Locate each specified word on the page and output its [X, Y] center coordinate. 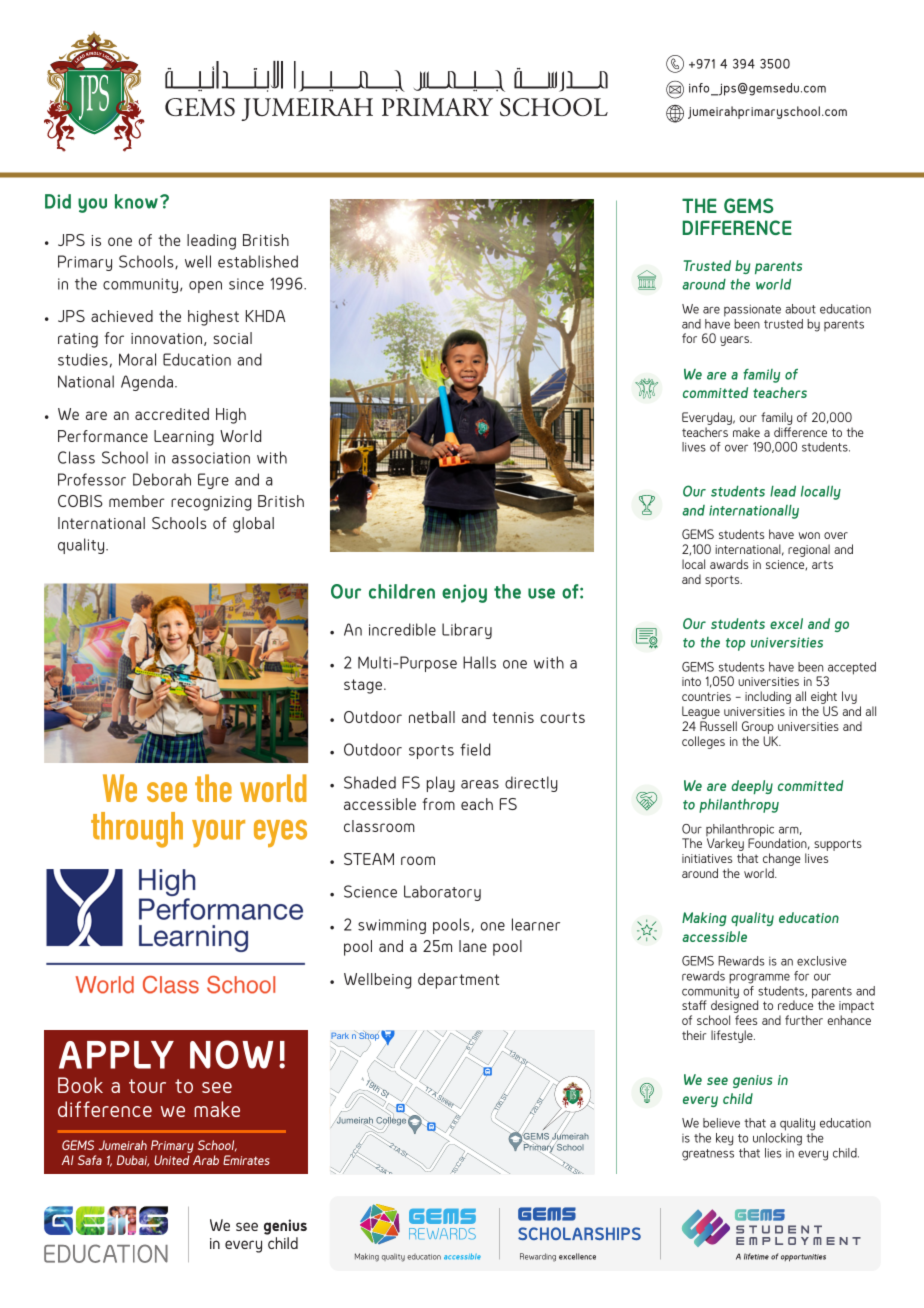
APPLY [116, 1055]
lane [473, 946]
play [441, 784]
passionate [752, 310]
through [137, 830]
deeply [752, 787]
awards [729, 564]
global [253, 525]
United [171, 1160]
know [136, 201]
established [258, 261]
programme [759, 978]
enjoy [464, 593]
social [232, 338]
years [736, 341]
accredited [172, 414]
